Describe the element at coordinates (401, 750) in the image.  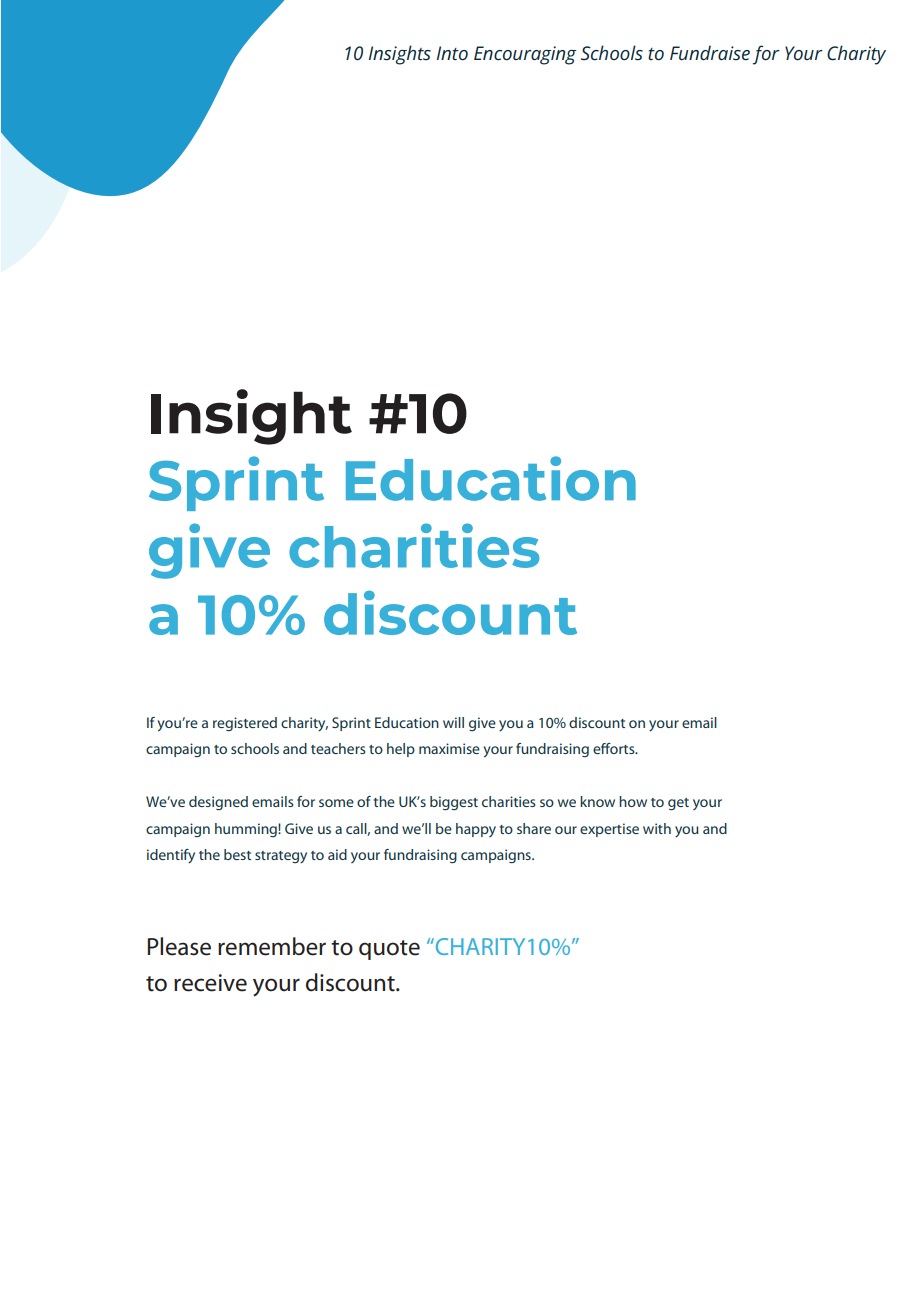
I see `help` at that location.
